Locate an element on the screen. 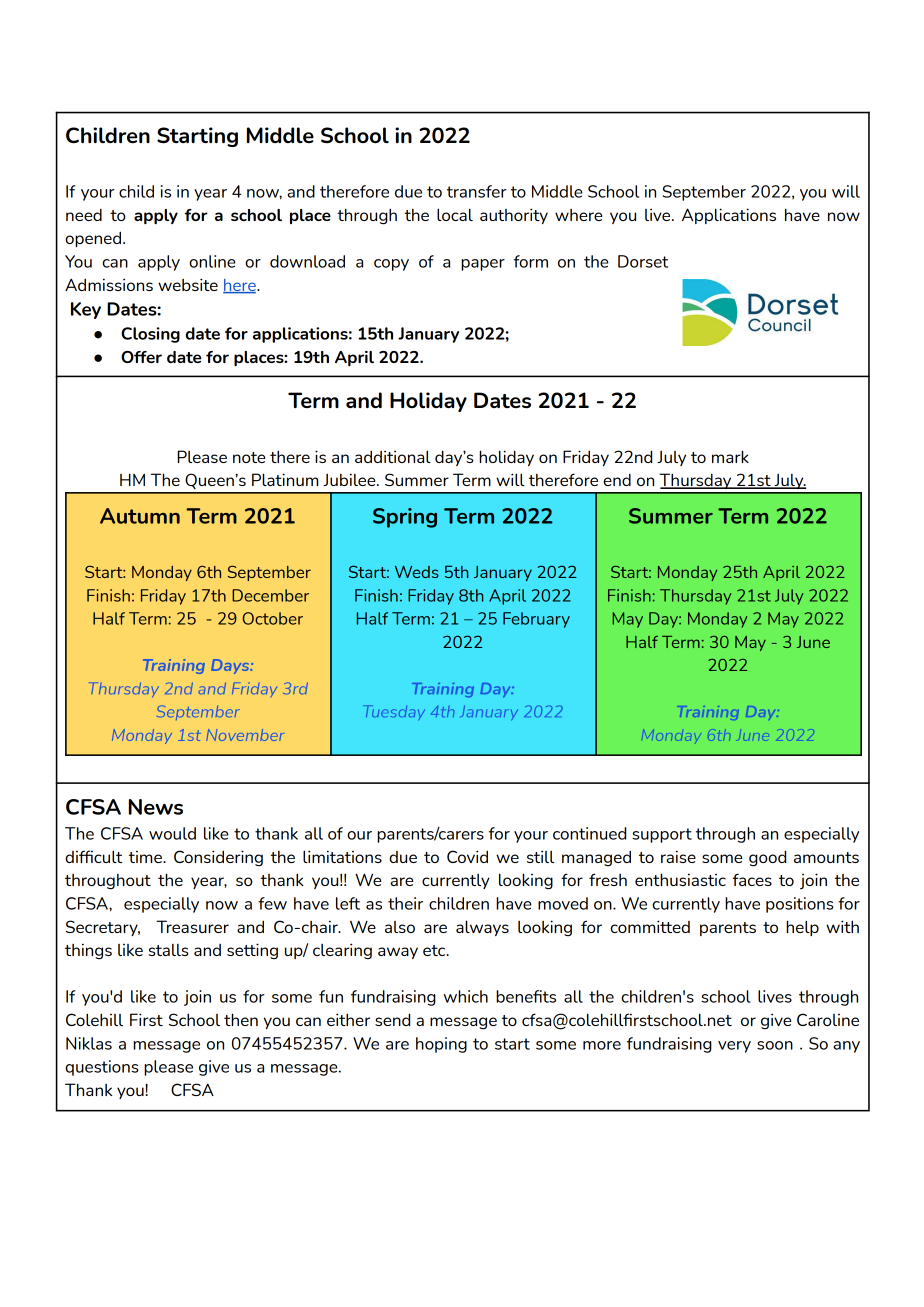 The width and height of the screenshot is (924, 1307). Dorset is located at coordinates (643, 261).
